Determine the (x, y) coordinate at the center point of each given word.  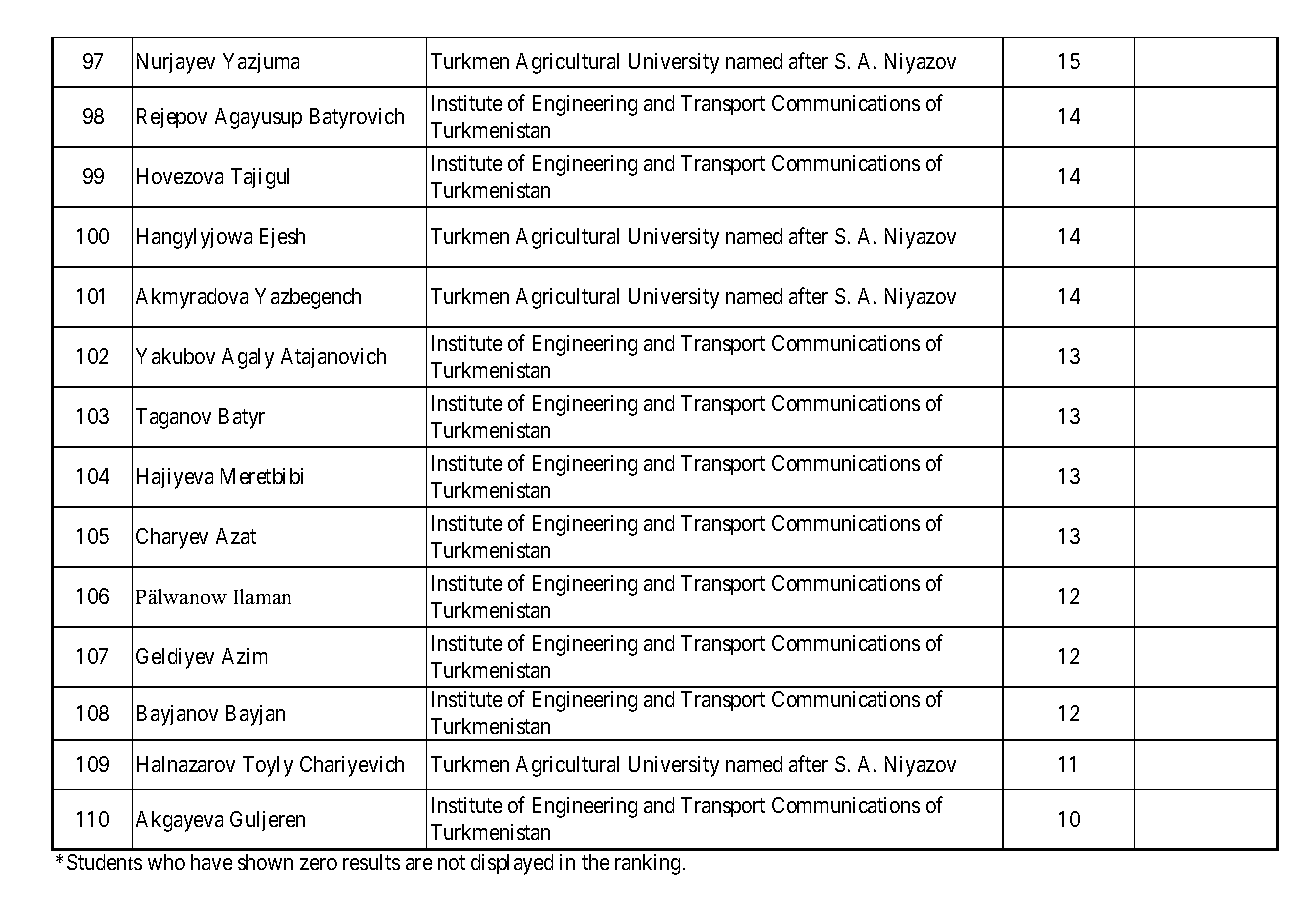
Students (104, 862)
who (166, 862)
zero (318, 864)
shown (265, 862)
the (595, 862)
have (211, 862)
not (451, 863)
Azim (244, 656)
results (371, 862)
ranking (647, 864)
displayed (512, 864)
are (419, 864)
